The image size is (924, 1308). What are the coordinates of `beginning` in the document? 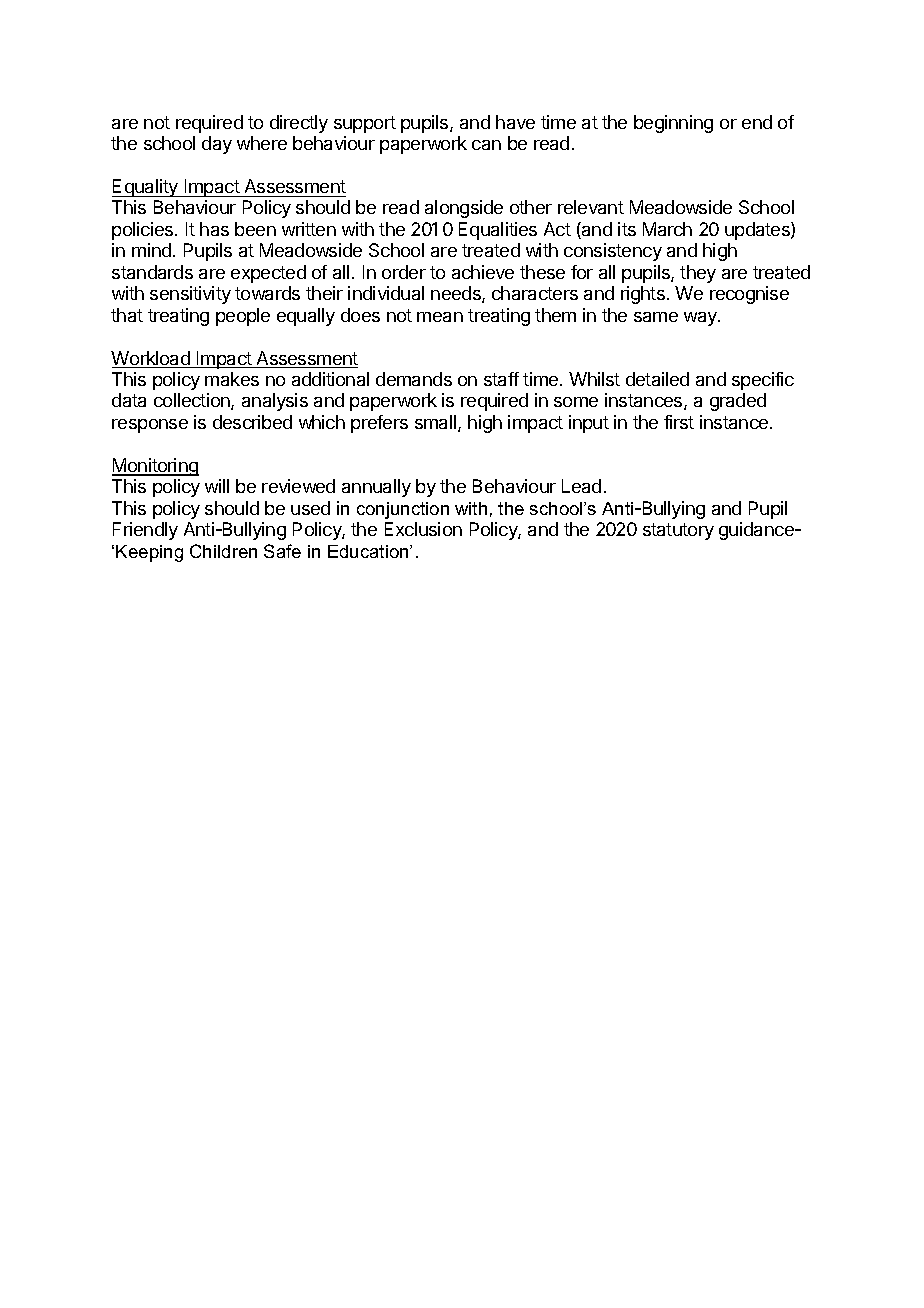 It's located at (673, 124).
